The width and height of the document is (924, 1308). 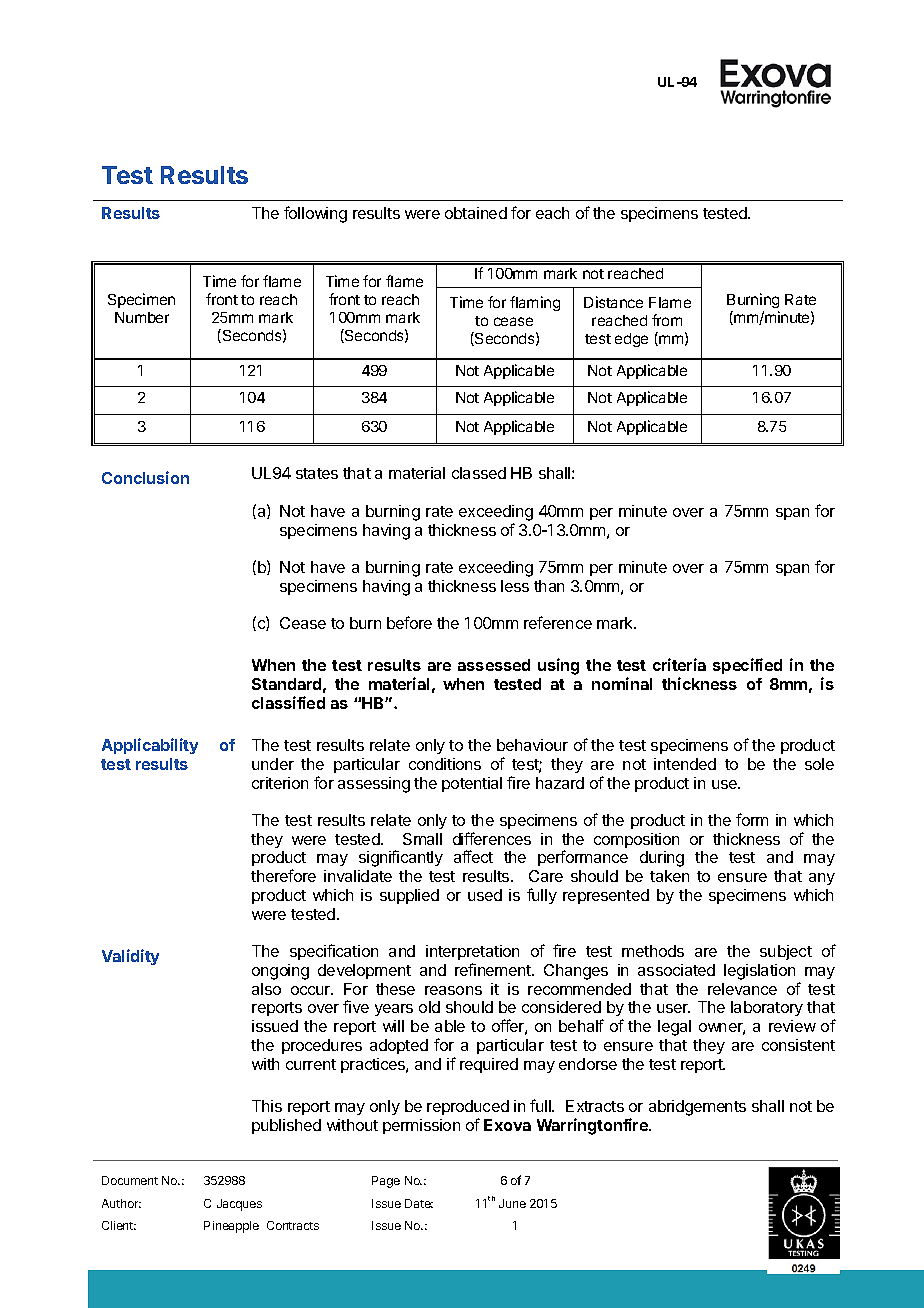 I want to click on following, so click(x=315, y=214).
